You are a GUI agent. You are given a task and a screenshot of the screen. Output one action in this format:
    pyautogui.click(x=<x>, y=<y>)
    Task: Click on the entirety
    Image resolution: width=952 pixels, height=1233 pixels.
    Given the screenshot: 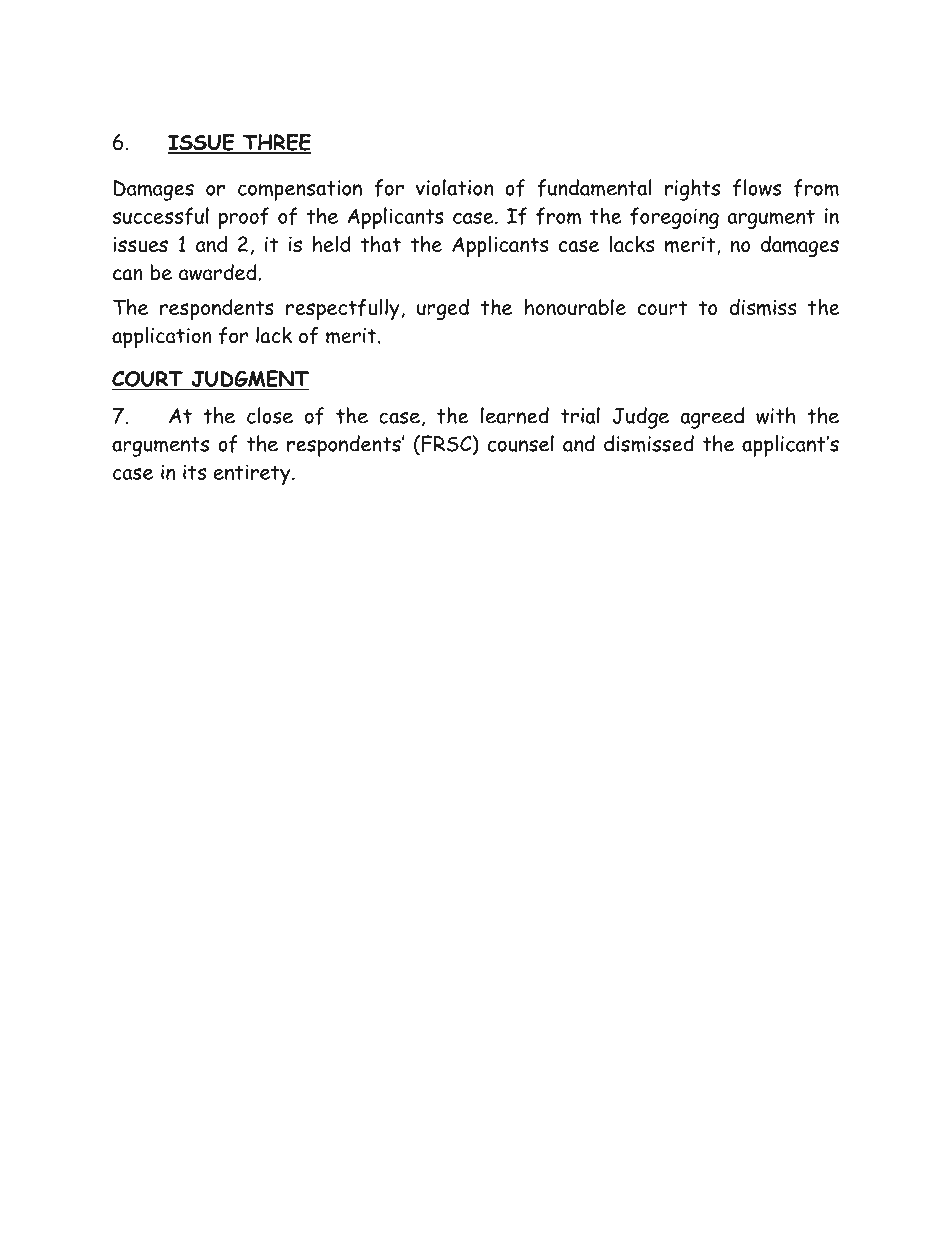 What is the action you would take?
    pyautogui.click(x=253, y=474)
